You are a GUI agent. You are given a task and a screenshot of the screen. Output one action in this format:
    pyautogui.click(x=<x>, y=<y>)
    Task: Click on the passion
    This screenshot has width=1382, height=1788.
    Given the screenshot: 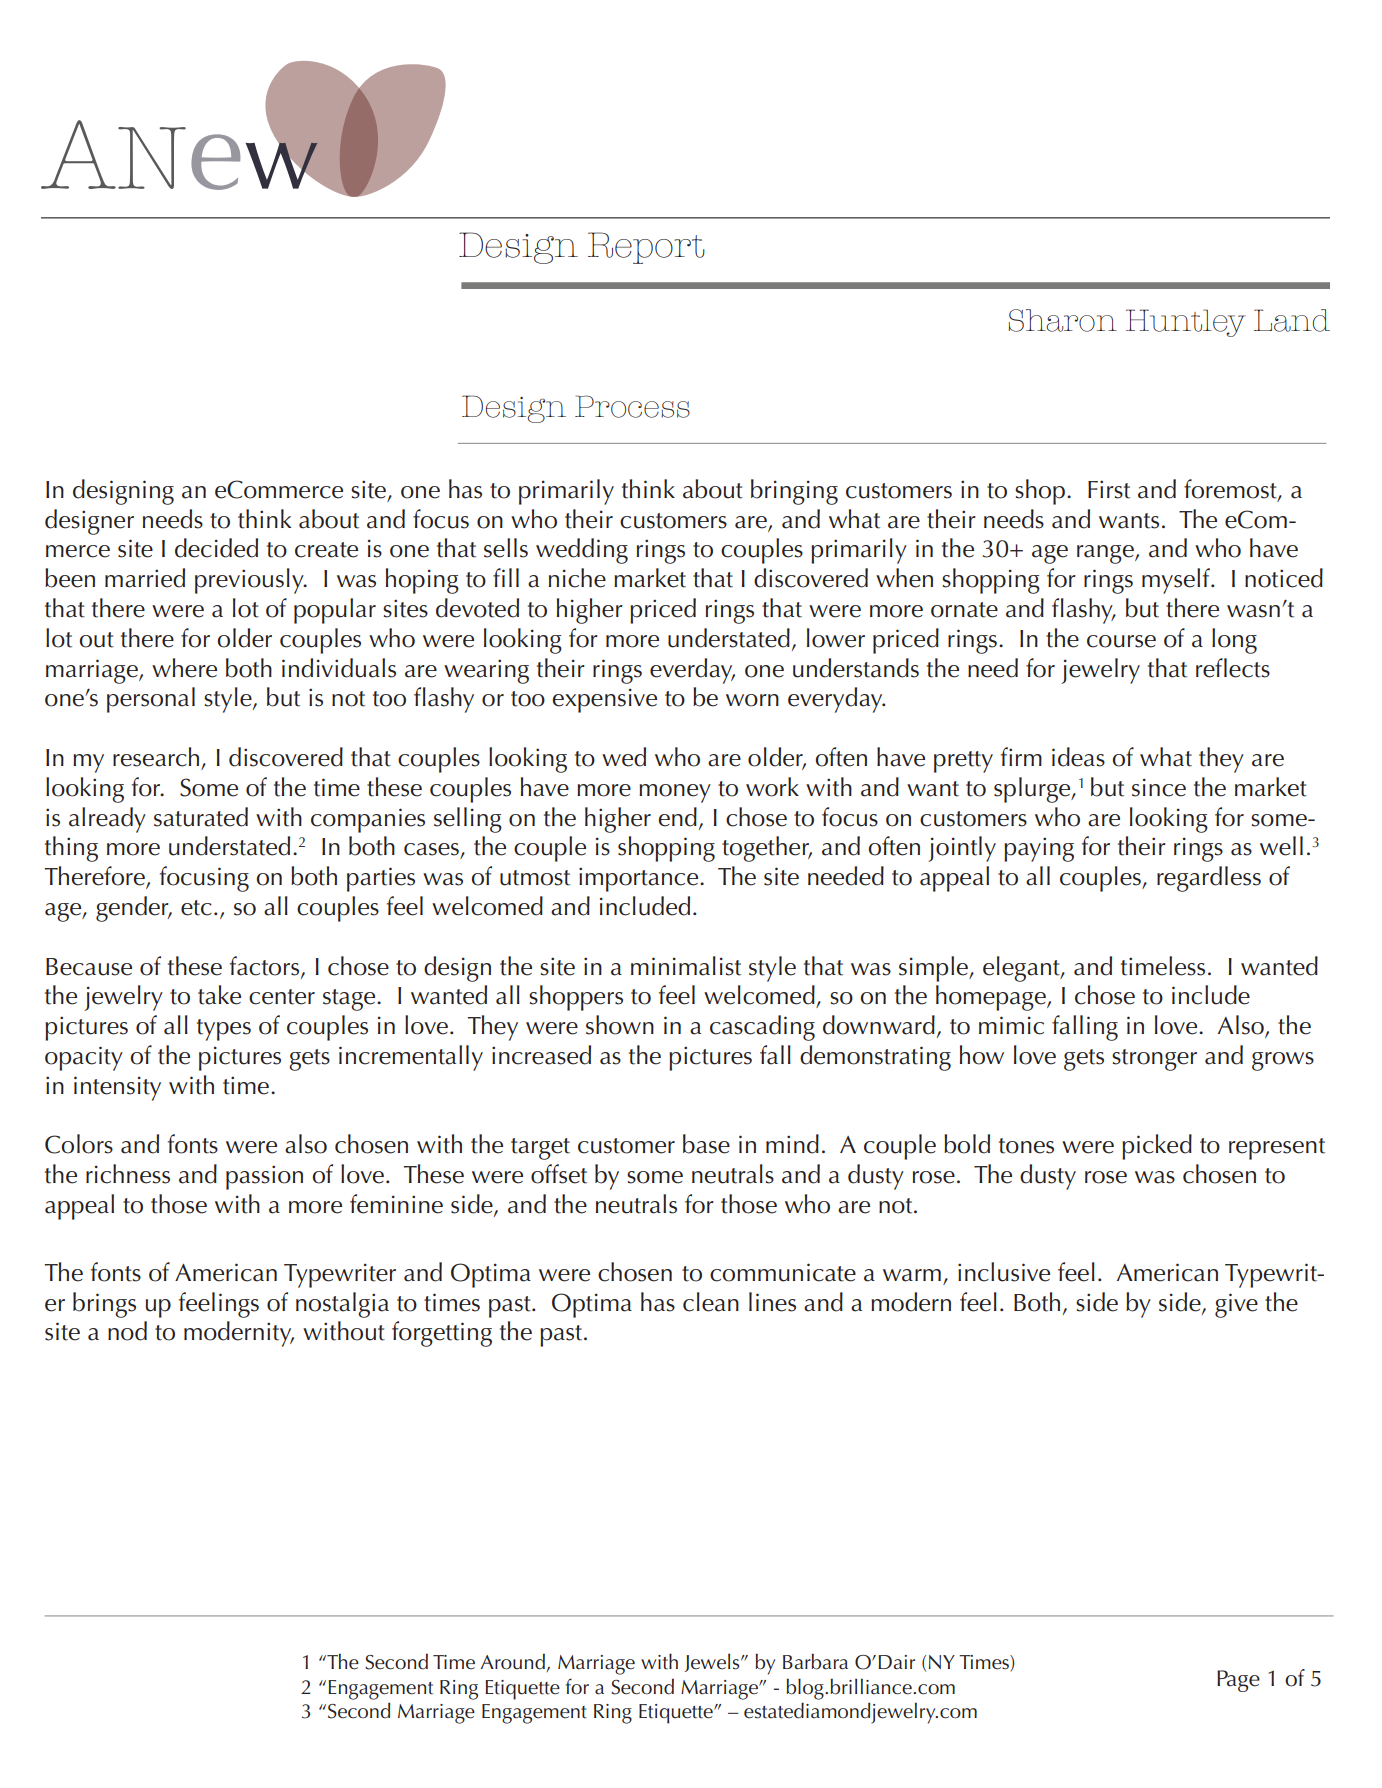 What is the action you would take?
    pyautogui.click(x=264, y=1177)
